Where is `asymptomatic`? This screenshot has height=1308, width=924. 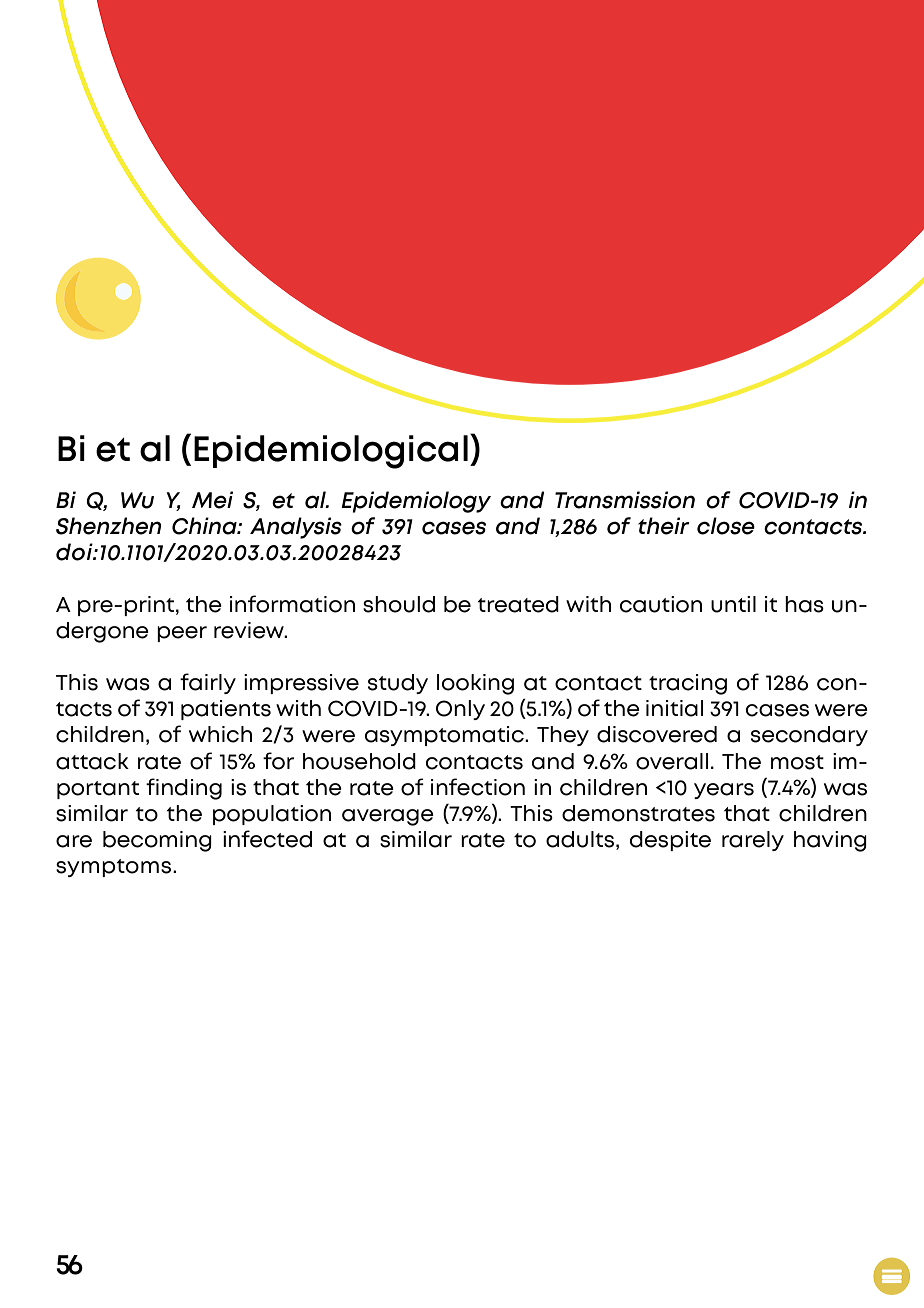
asymptomatic is located at coordinates (445, 736).
